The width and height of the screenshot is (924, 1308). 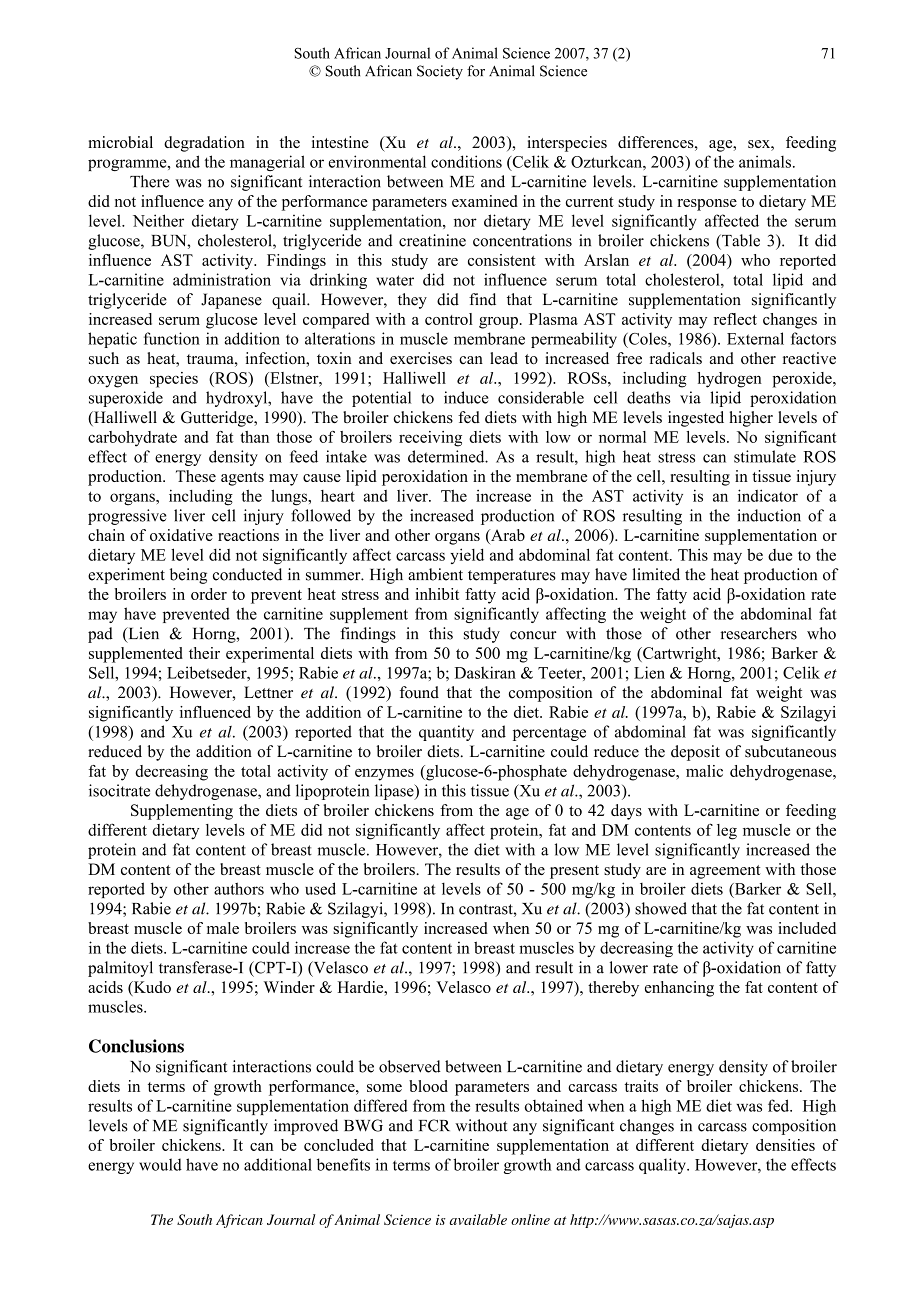 I want to click on degradation, so click(x=204, y=144).
